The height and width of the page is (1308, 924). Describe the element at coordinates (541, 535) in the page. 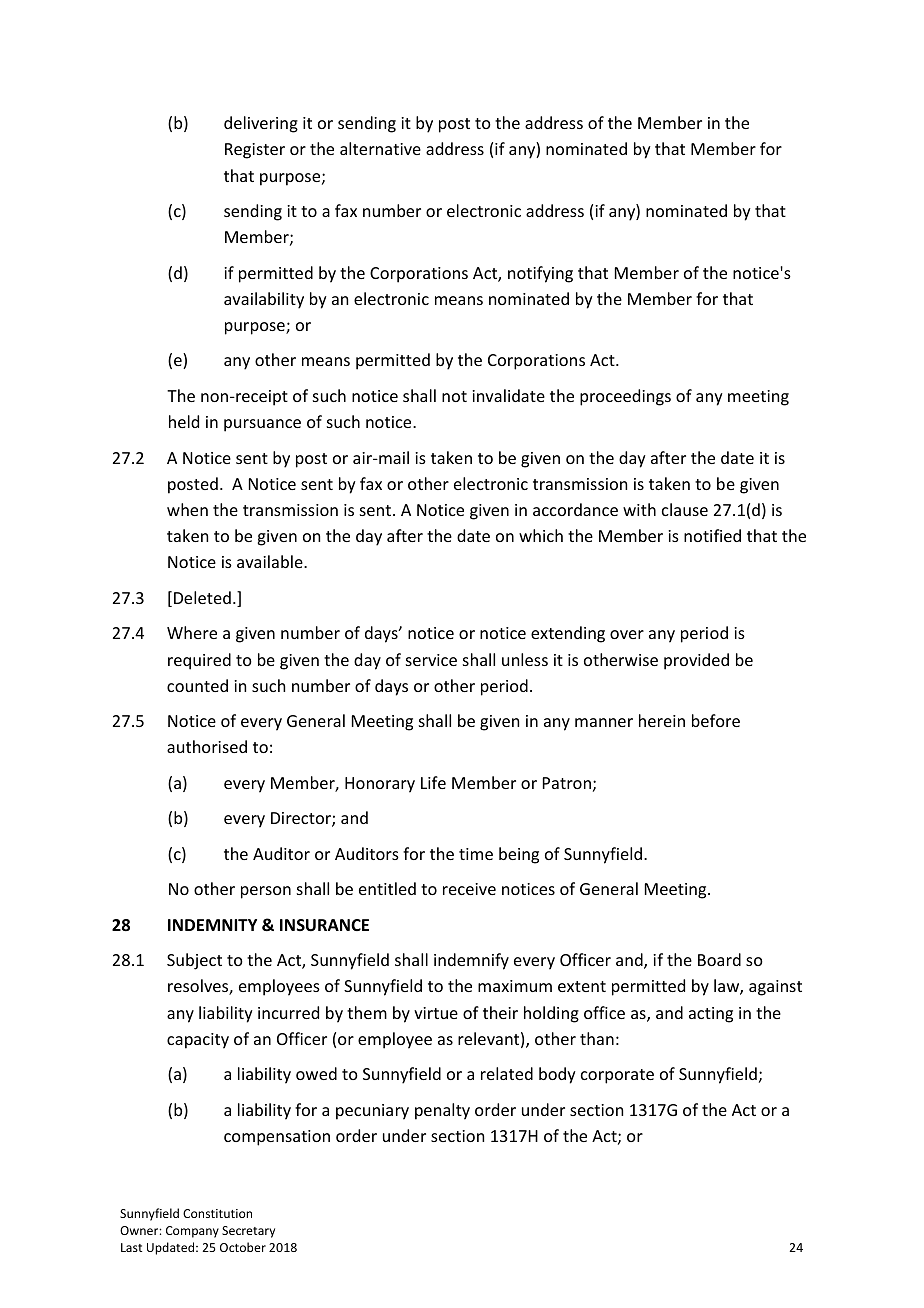

I see `which` at that location.
